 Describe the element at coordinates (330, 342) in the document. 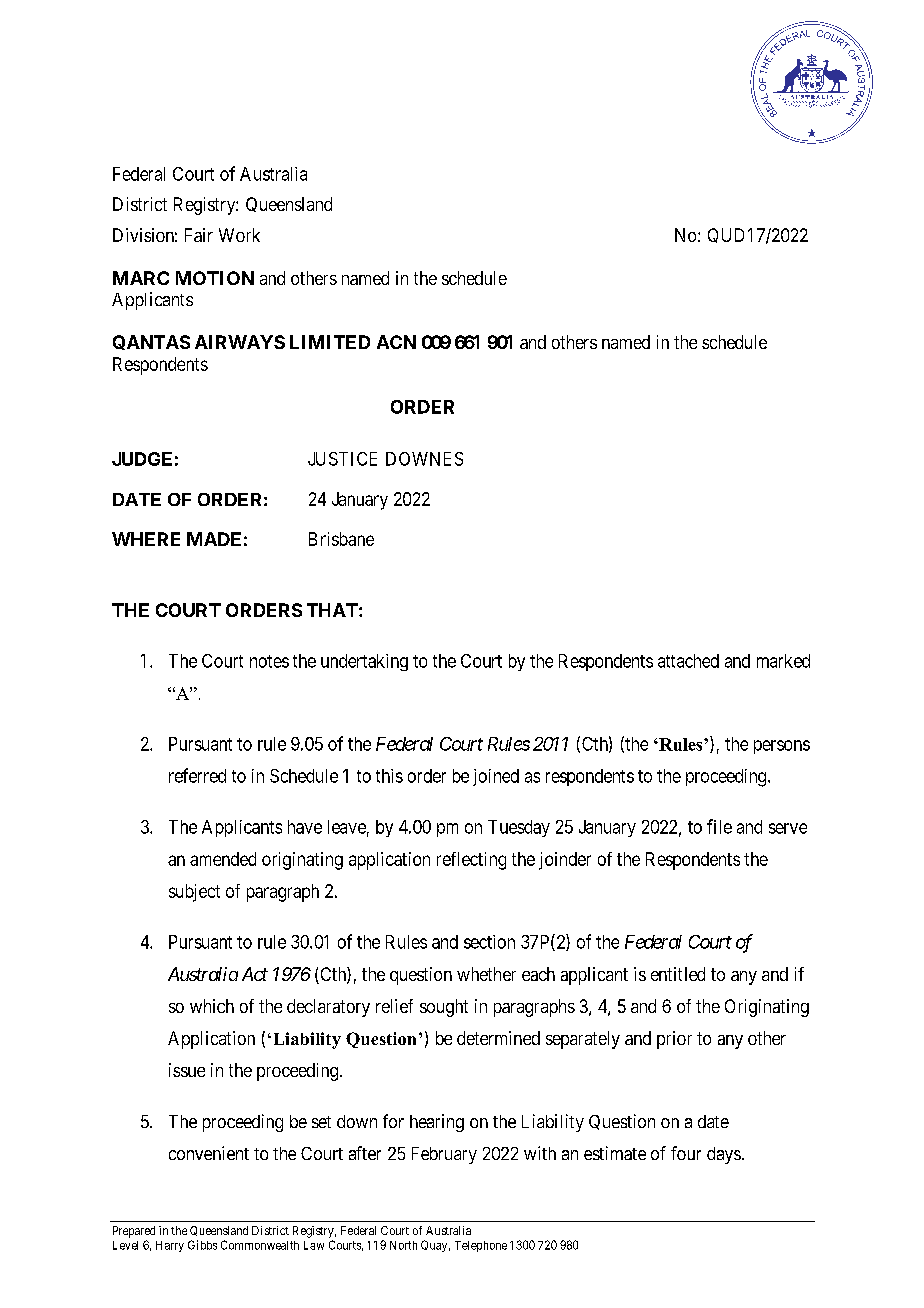

I see `LIMITED` at that location.
